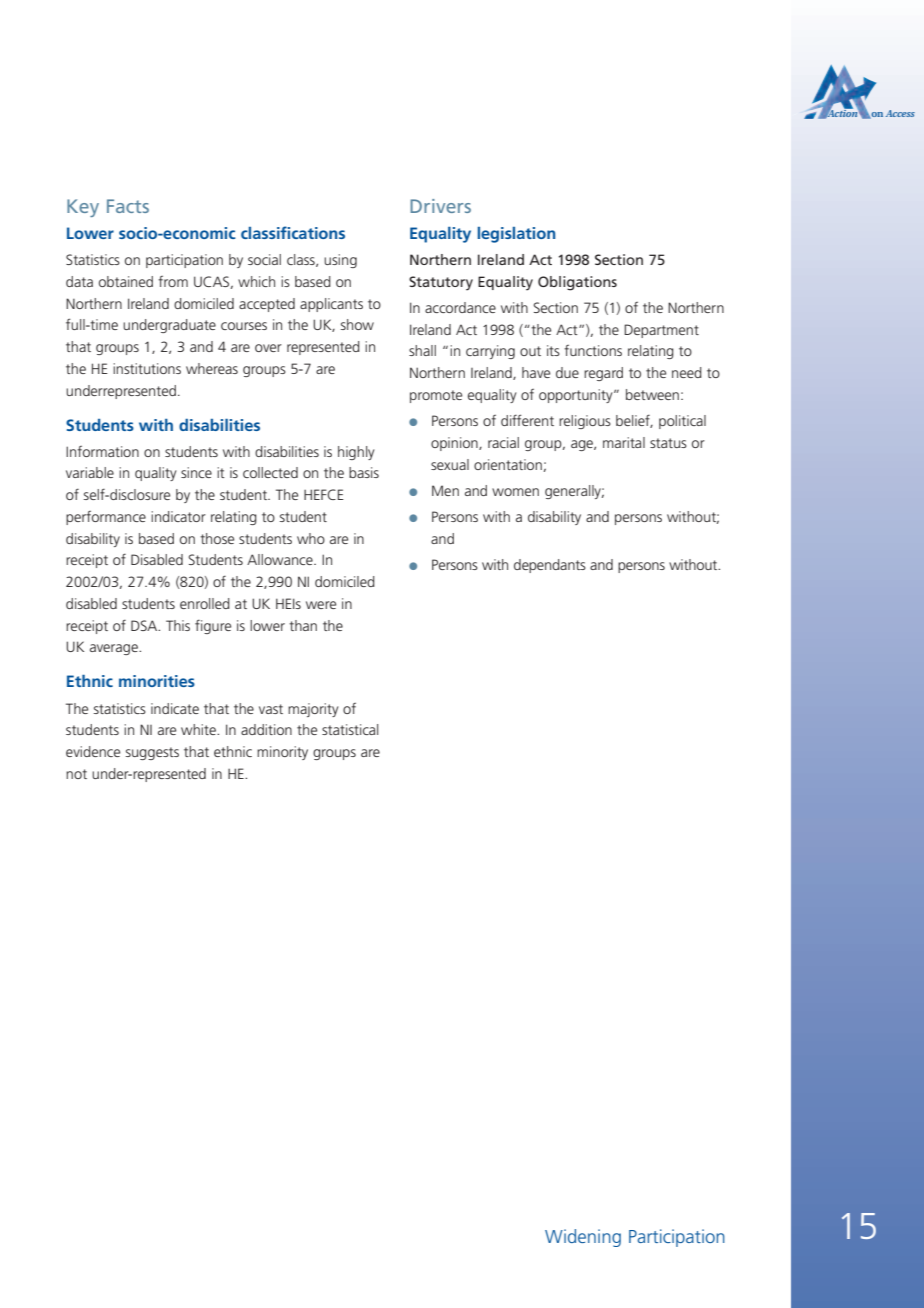 Image resolution: width=924 pixels, height=1308 pixels. Describe the element at coordinates (668, 443) in the screenshot. I see `status` at that location.
